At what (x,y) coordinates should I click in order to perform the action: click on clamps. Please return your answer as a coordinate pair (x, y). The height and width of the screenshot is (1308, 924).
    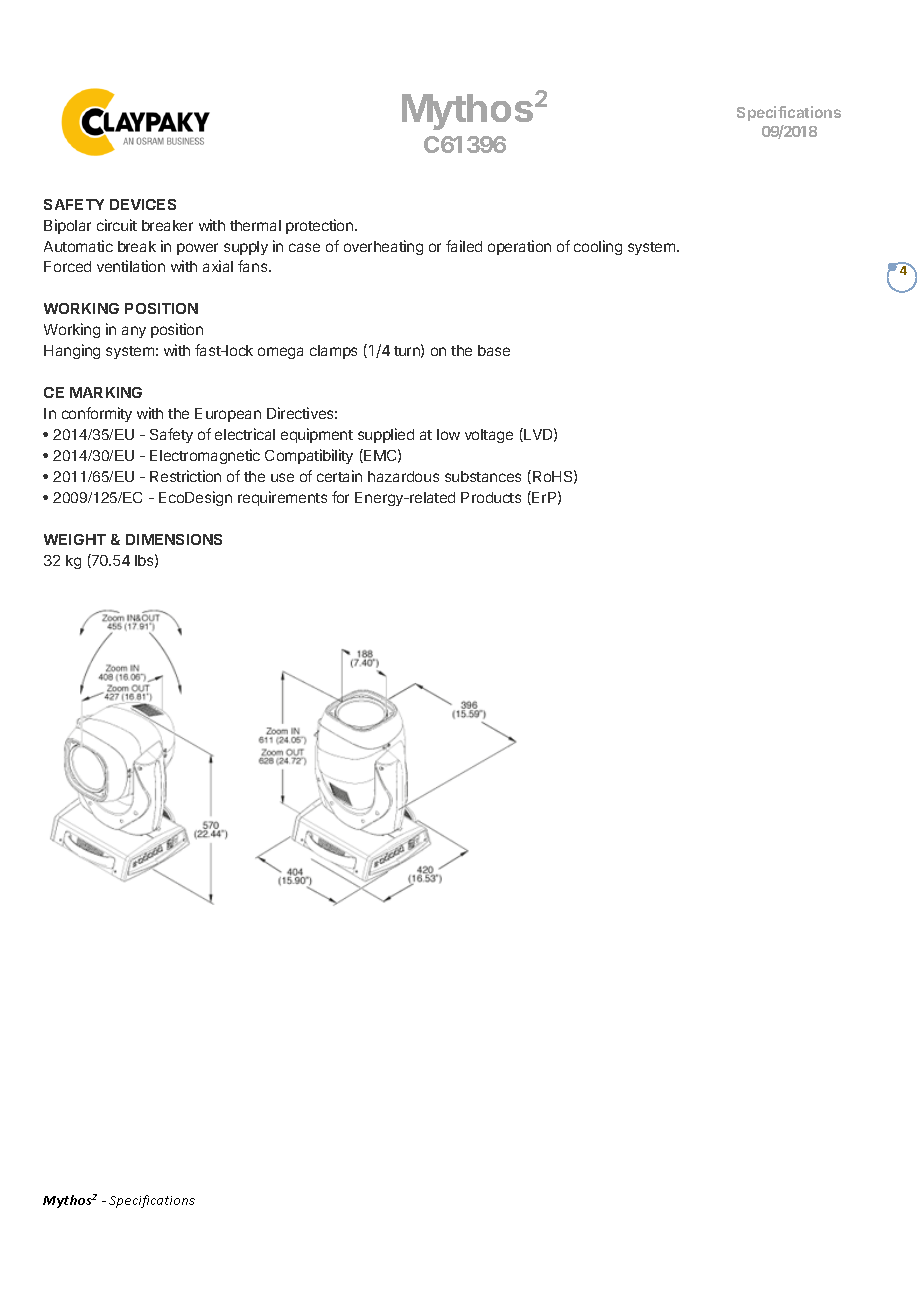
    Looking at the image, I should click on (333, 352).
